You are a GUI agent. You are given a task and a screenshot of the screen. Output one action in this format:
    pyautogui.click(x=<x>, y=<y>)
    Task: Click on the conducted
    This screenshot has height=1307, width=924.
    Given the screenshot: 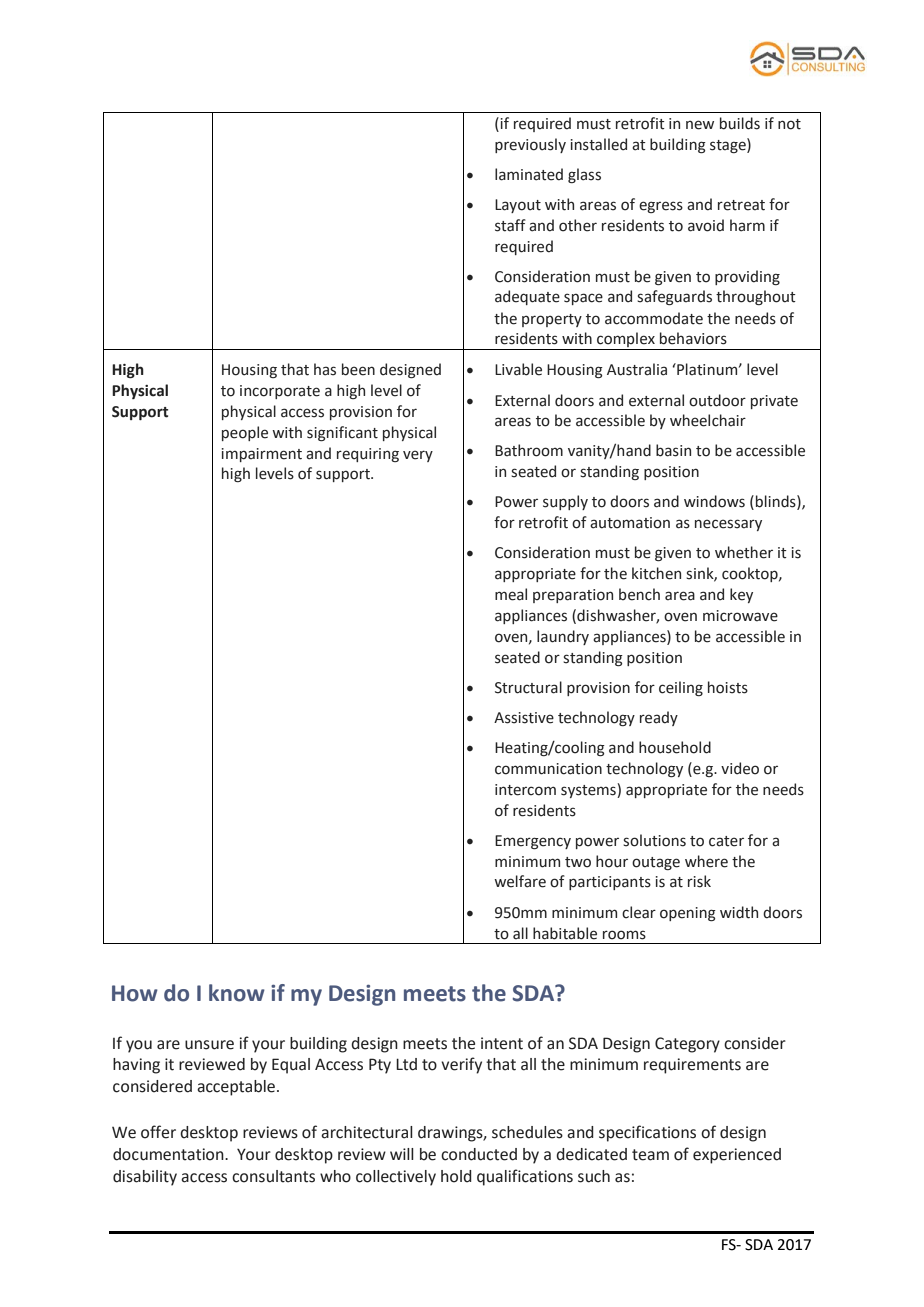 What is the action you would take?
    pyautogui.click(x=479, y=1154)
